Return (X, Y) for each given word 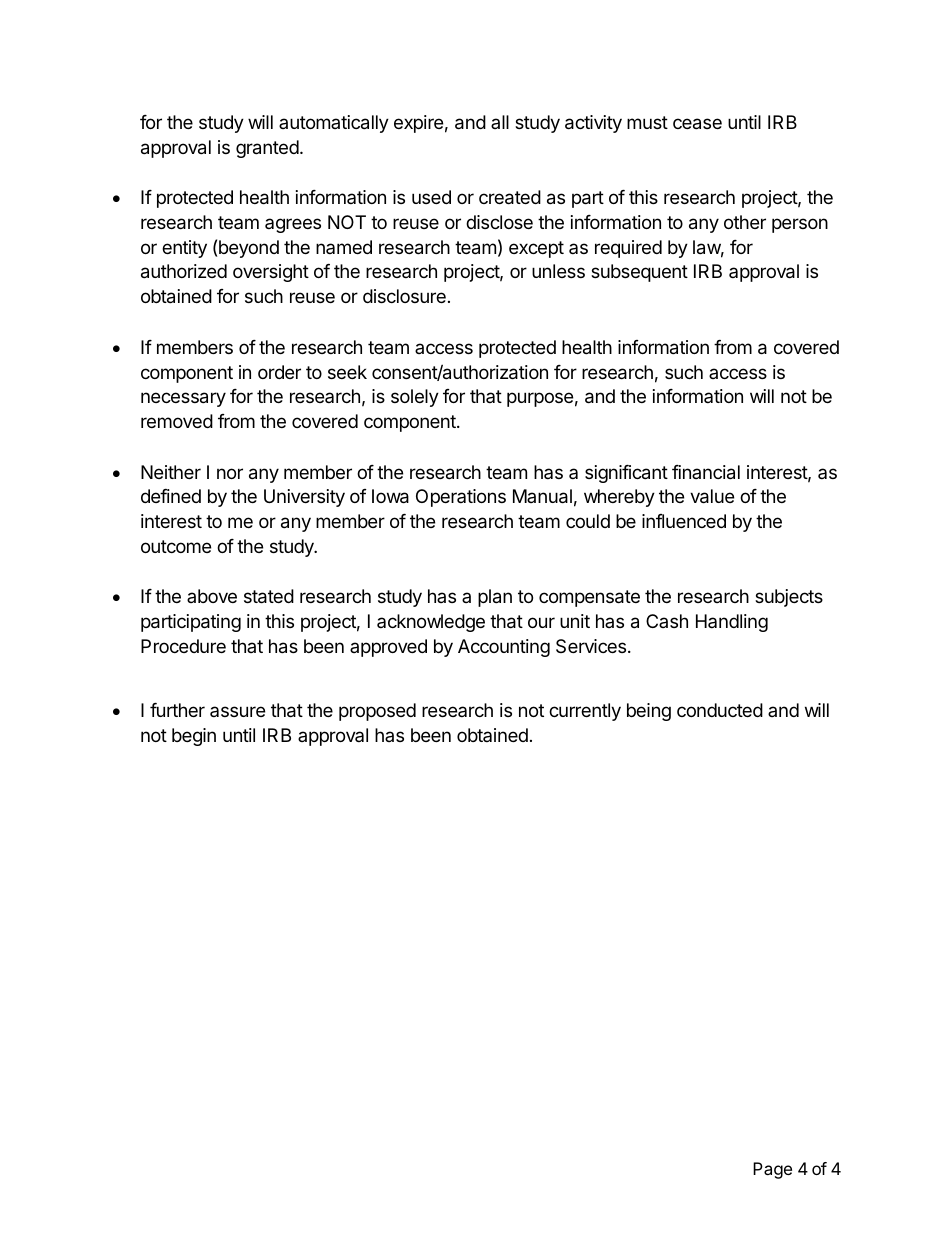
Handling (732, 623)
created (510, 197)
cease (697, 124)
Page (772, 1170)
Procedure (183, 646)
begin (194, 737)
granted (267, 149)
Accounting (504, 648)
